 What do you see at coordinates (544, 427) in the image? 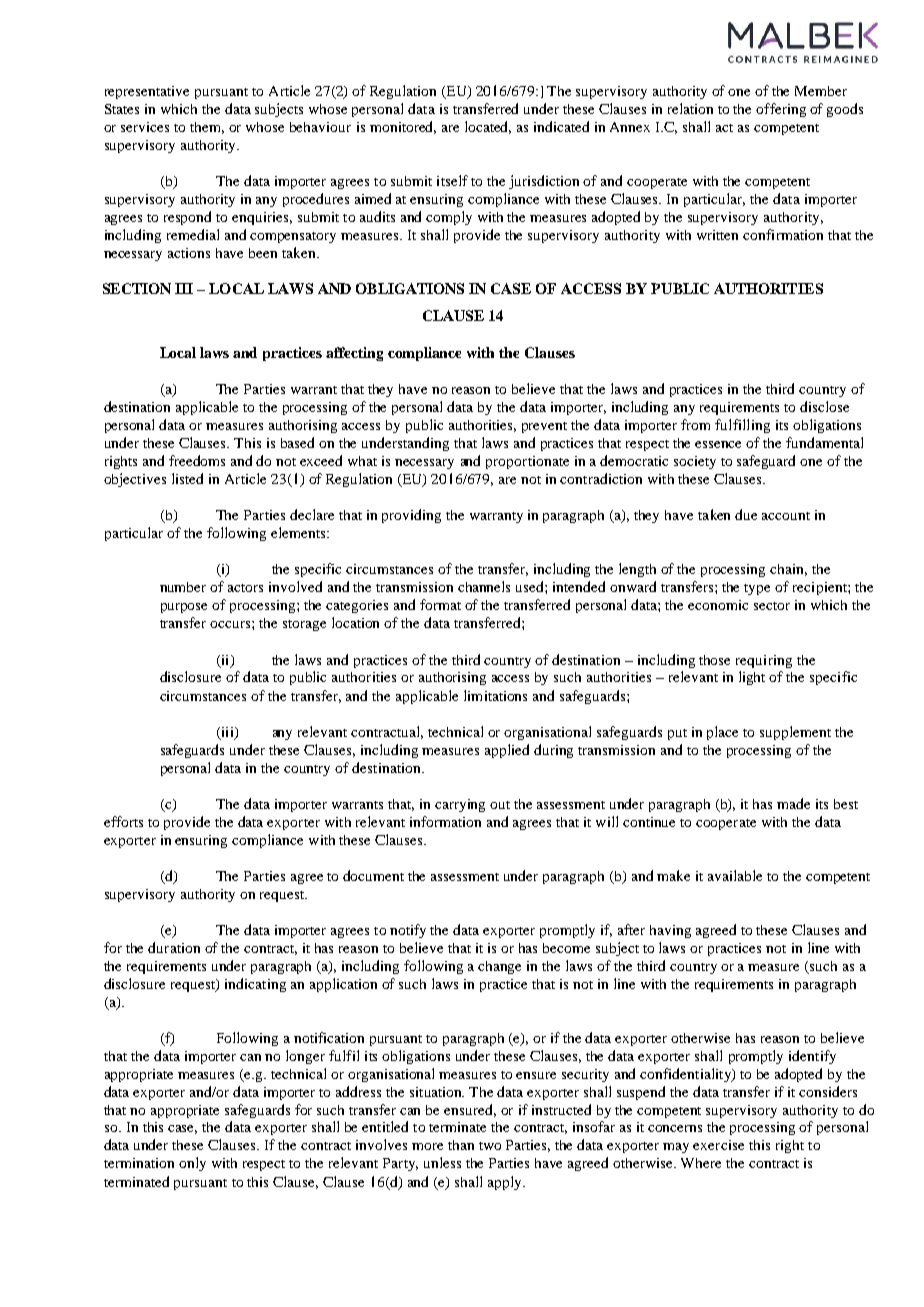
I see `prevent` at bounding box center [544, 427].
